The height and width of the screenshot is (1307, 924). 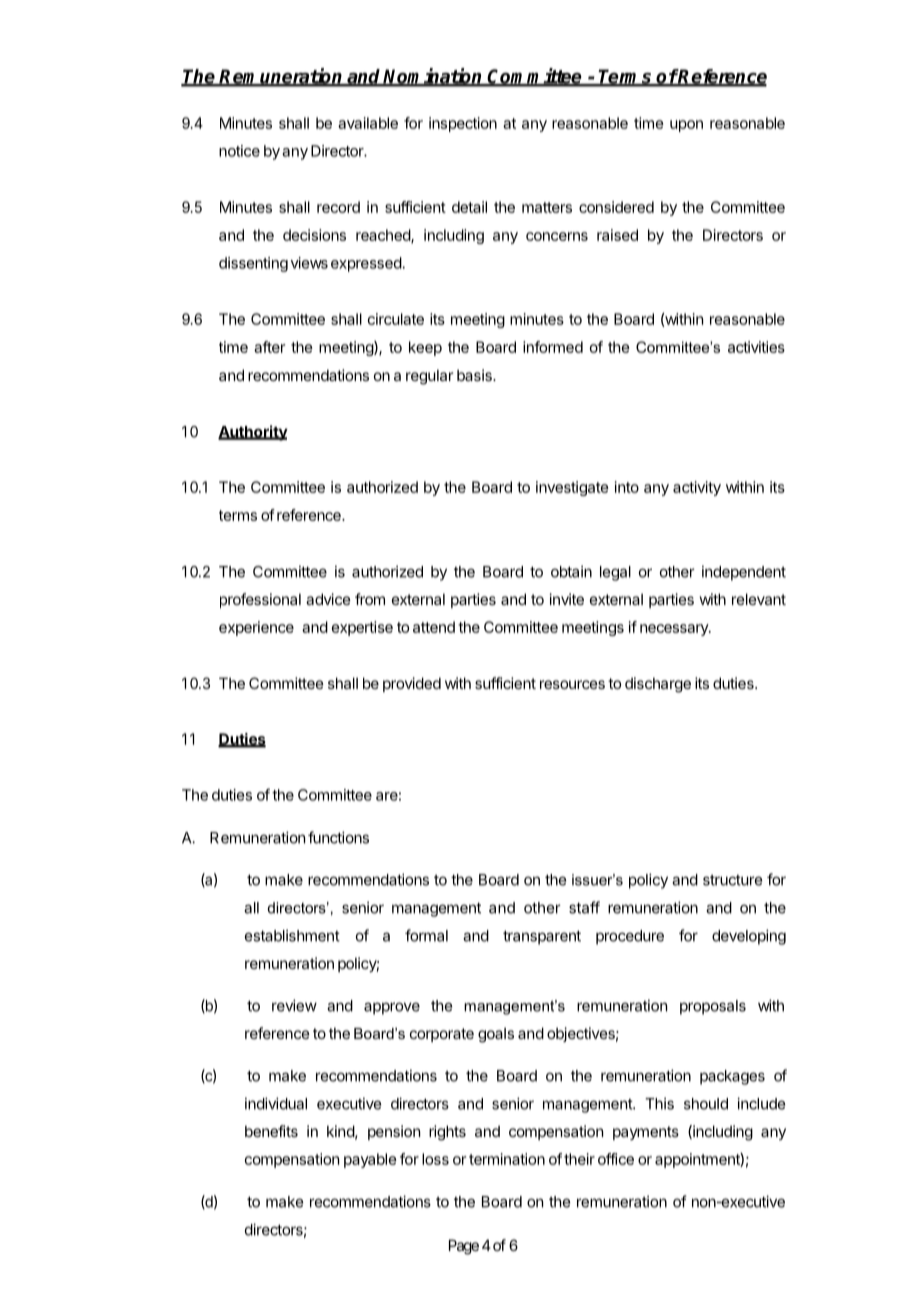 What do you see at coordinates (269, 347) in the screenshot?
I see `after` at bounding box center [269, 347].
